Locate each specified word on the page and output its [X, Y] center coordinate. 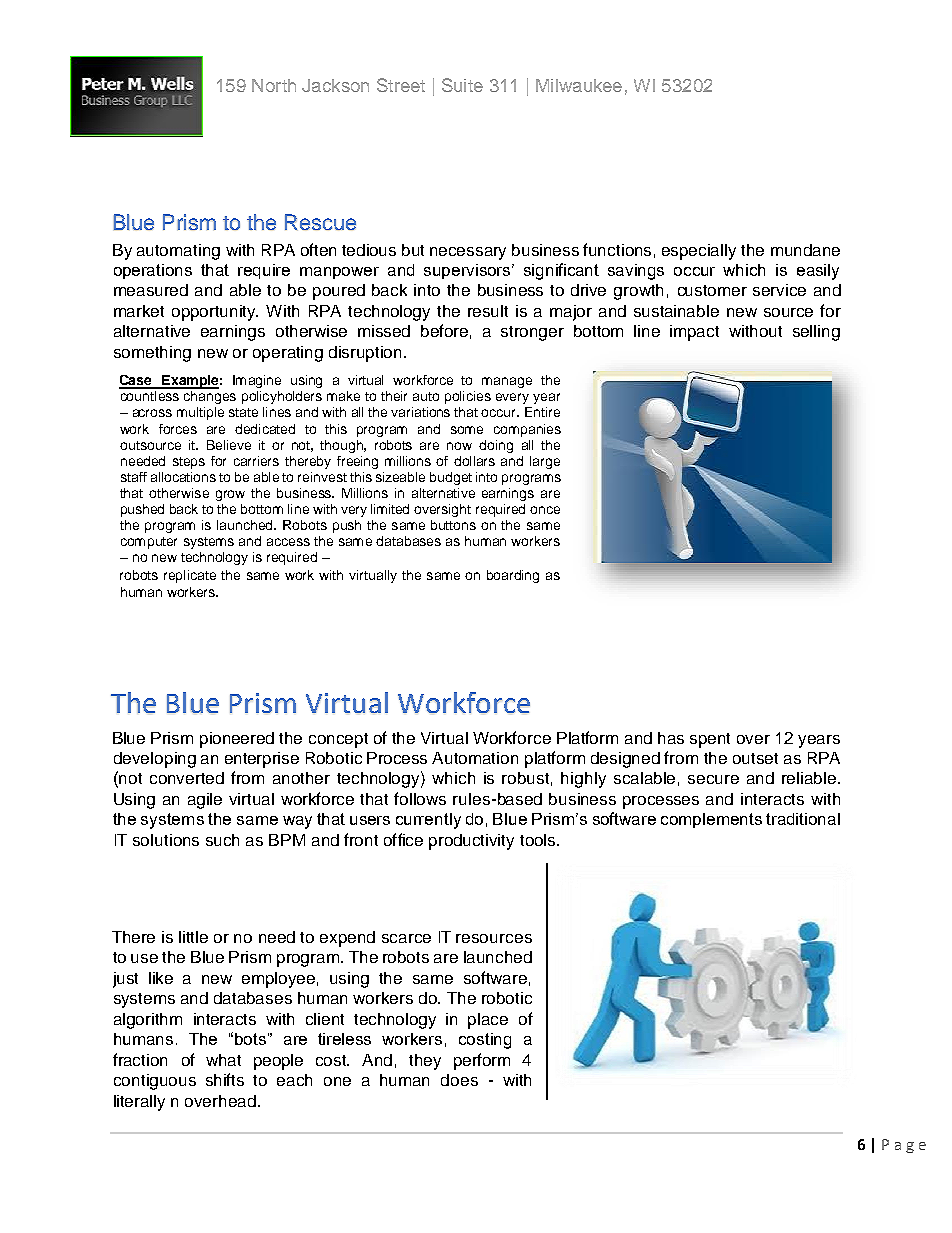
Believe [229, 445]
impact [694, 333]
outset [755, 758]
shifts [225, 1079]
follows [420, 798]
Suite [462, 85]
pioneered [237, 740]
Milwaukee [579, 85]
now [459, 446]
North [274, 85]
